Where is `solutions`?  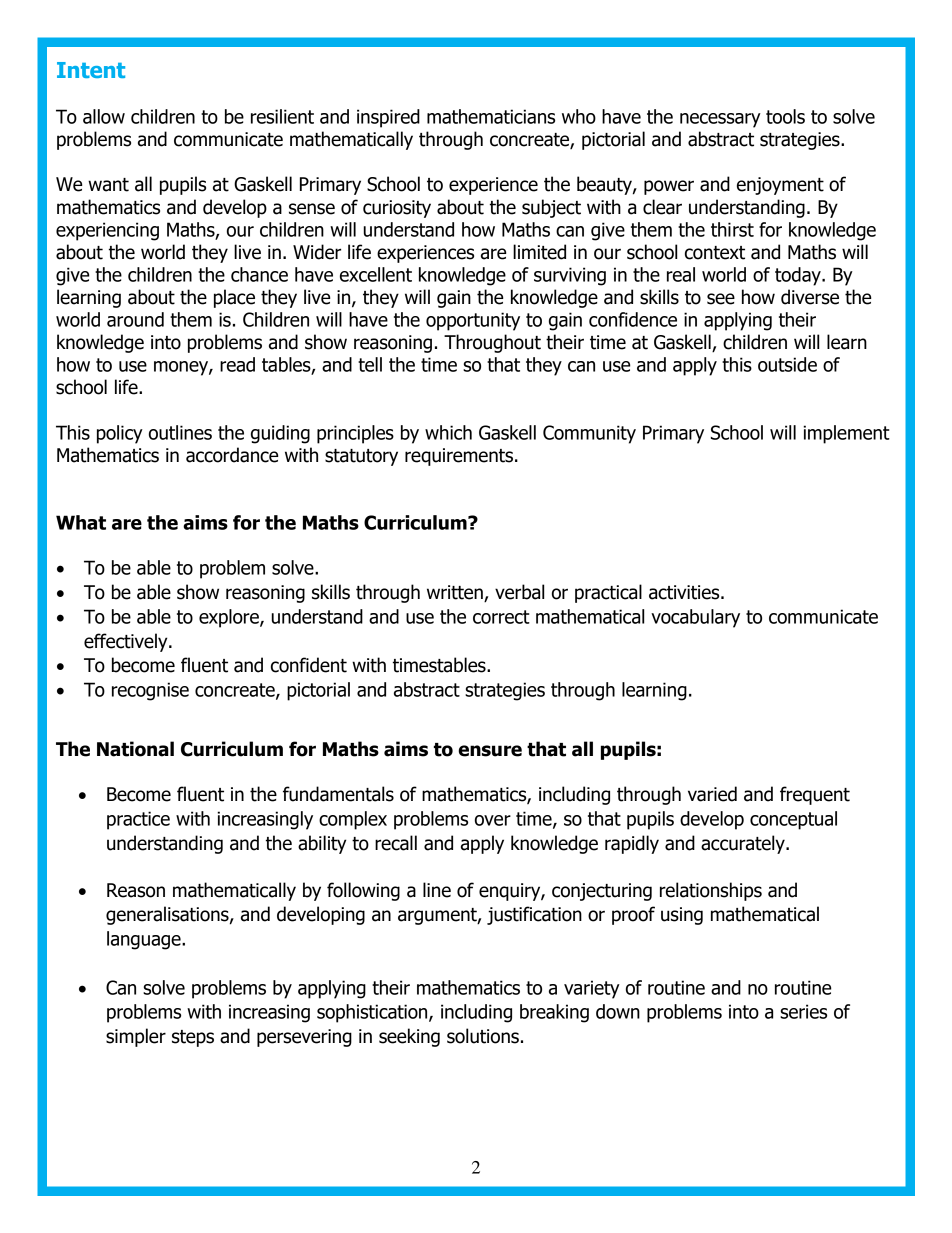 solutions is located at coordinates (483, 1036).
